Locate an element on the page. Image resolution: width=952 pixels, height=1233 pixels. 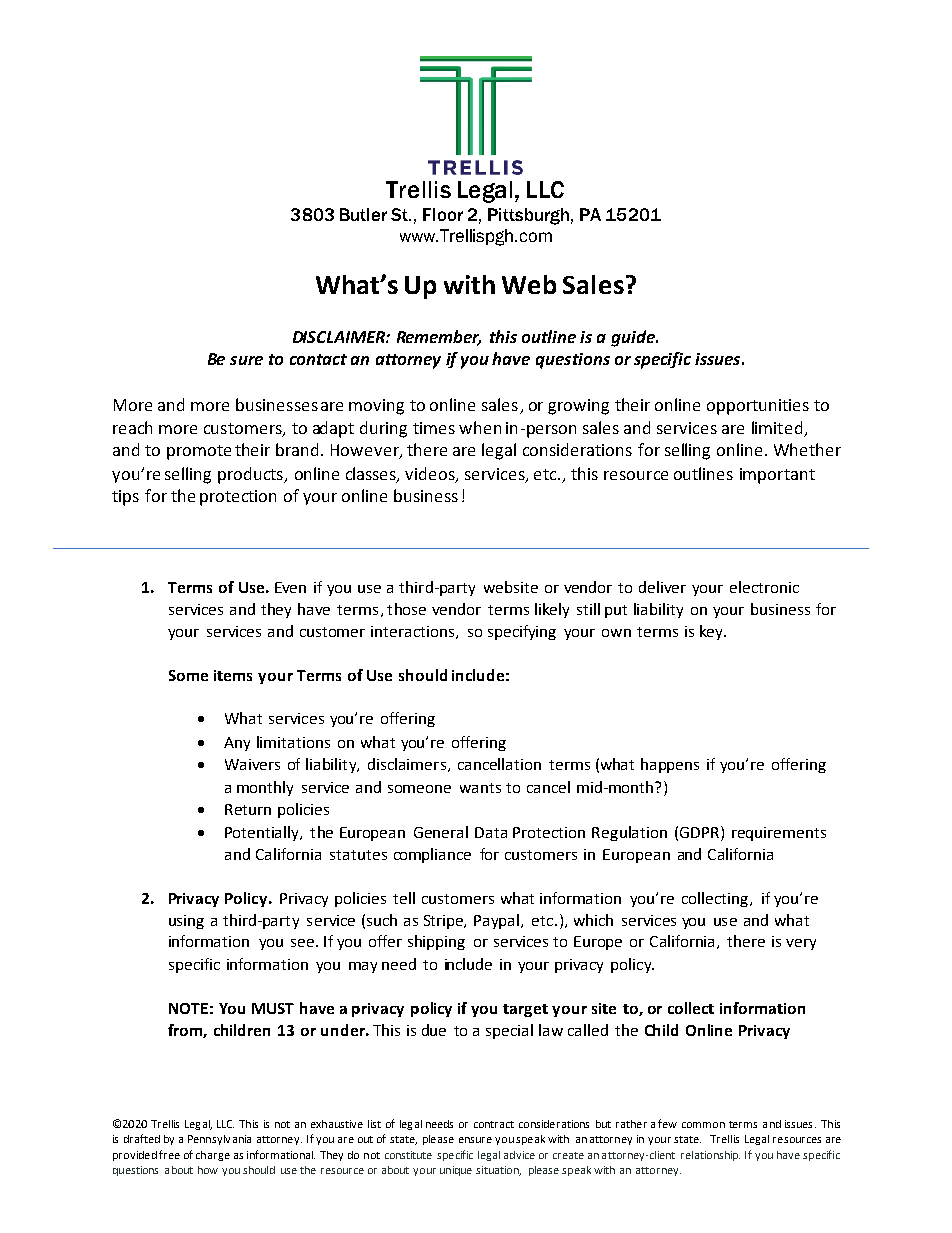
Butler is located at coordinates (363, 214).
